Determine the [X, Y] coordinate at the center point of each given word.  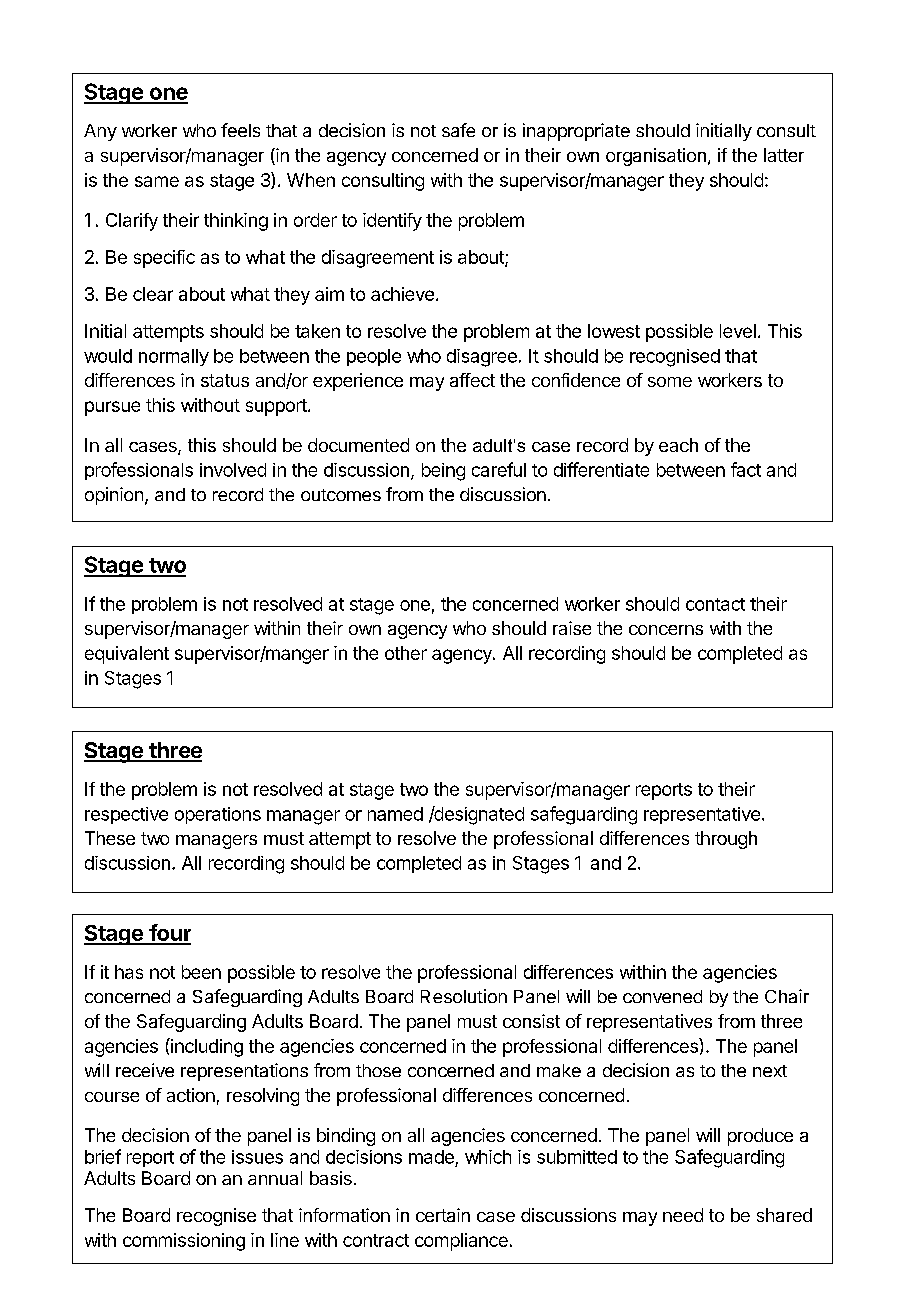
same [157, 181]
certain [443, 1215]
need [683, 1215]
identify [392, 222]
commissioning [184, 1242]
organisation [656, 157]
